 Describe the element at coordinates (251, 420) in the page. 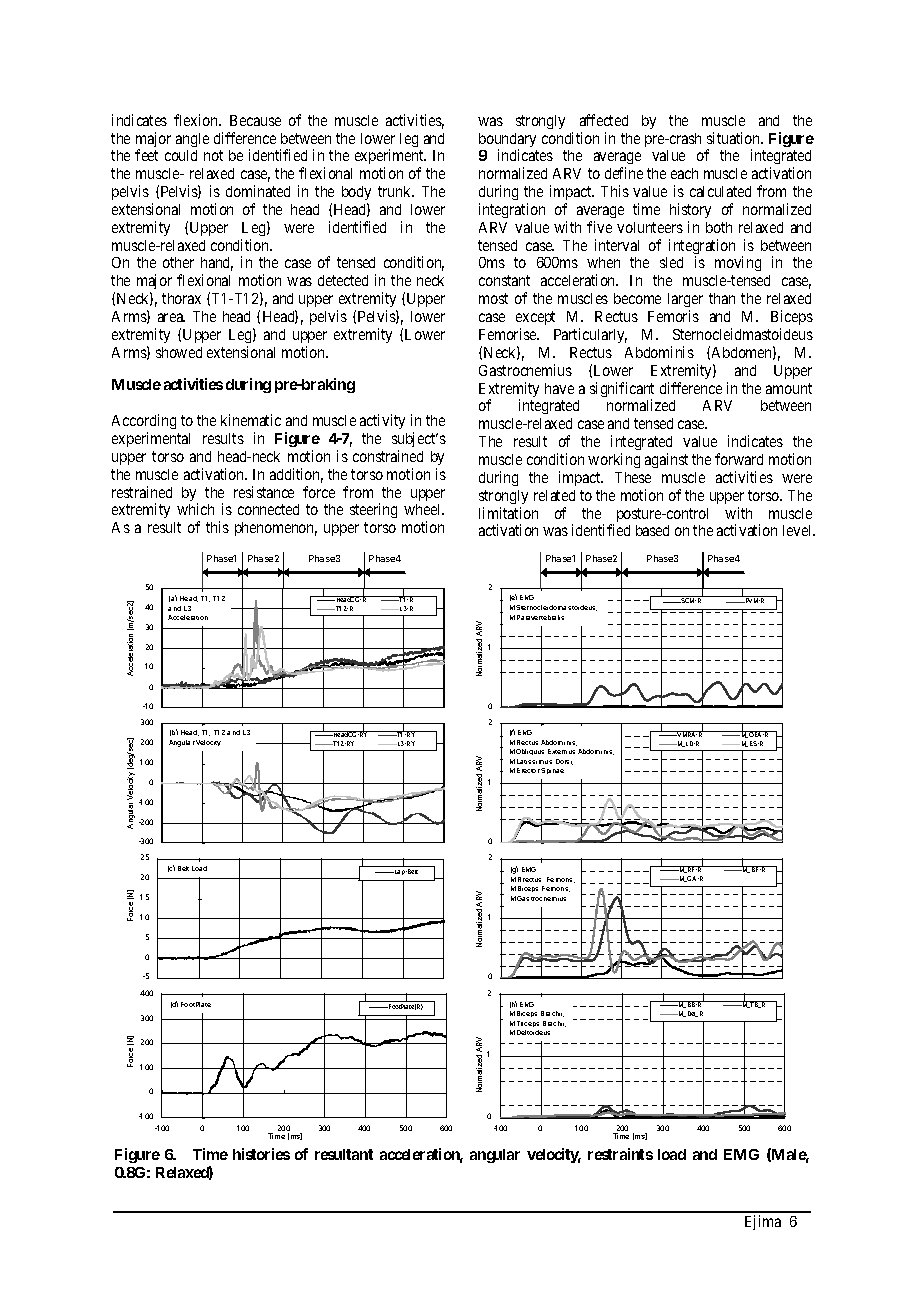

I see `kinematic` at that location.
